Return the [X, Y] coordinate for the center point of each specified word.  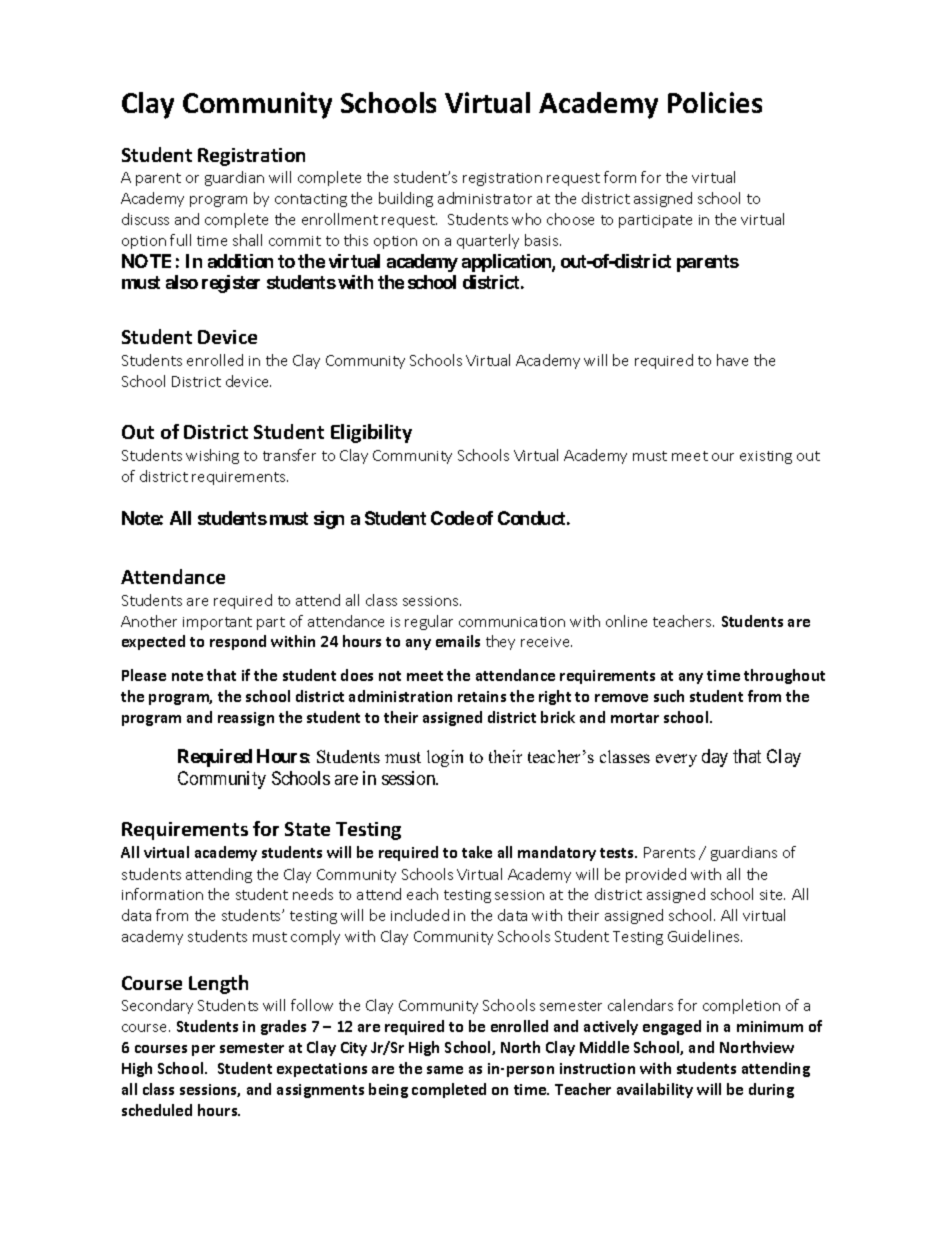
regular [429, 622]
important [217, 623]
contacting [311, 200]
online [626, 621]
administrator [485, 198]
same [445, 1070]
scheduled [157, 1110]
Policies [715, 102]
